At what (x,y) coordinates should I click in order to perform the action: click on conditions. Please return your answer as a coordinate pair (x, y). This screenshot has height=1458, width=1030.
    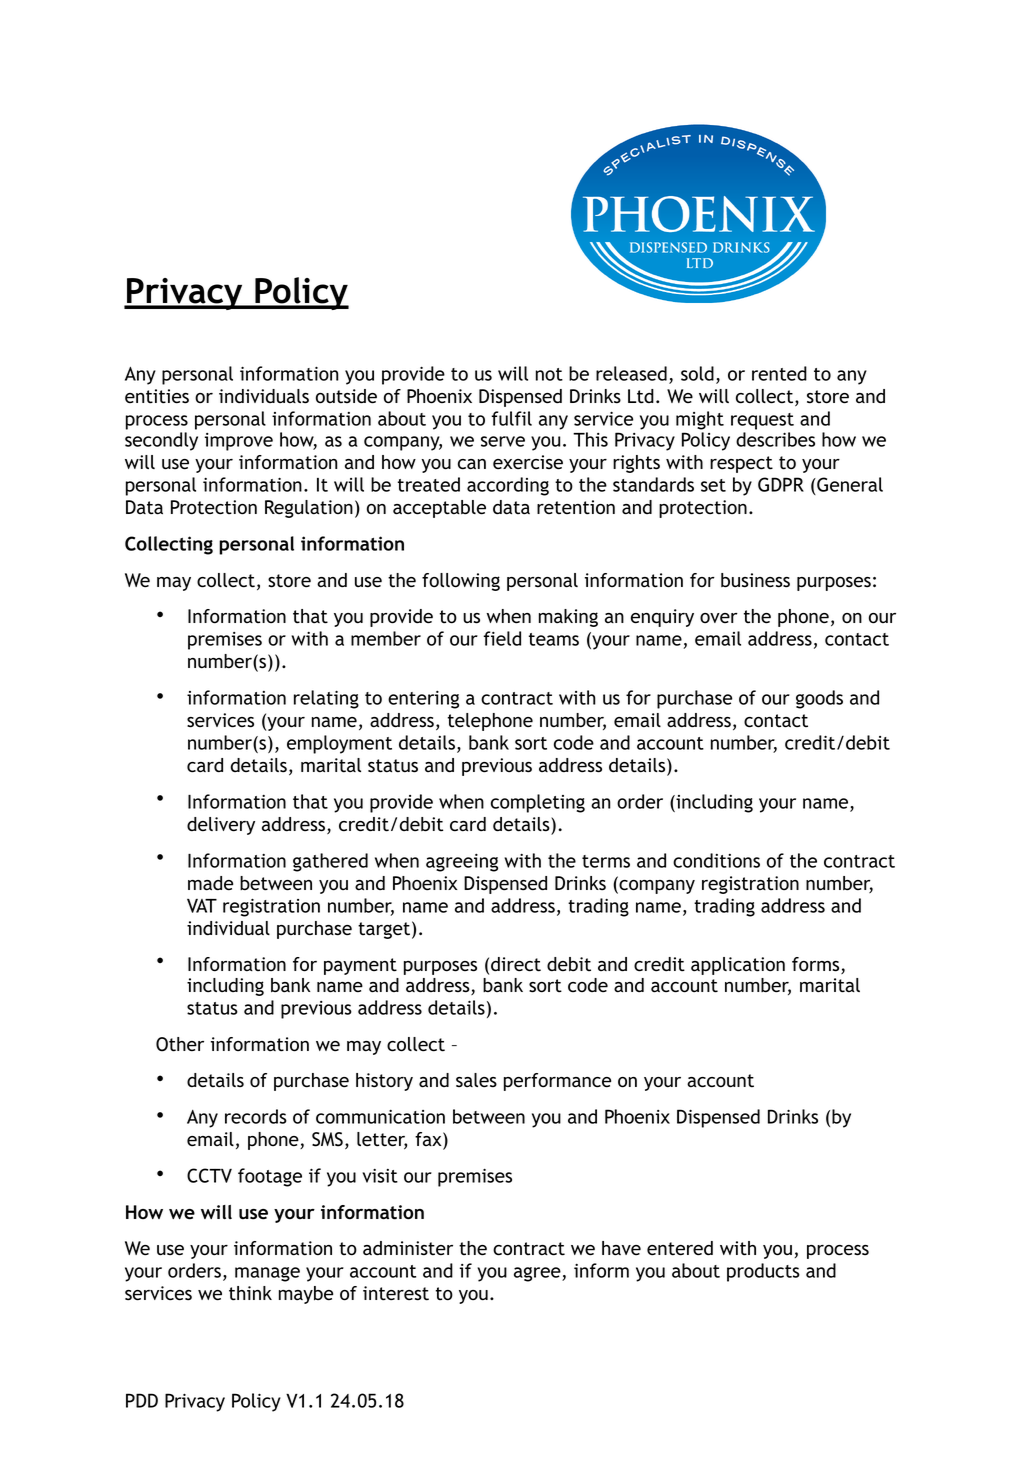
    Looking at the image, I should click on (716, 860).
